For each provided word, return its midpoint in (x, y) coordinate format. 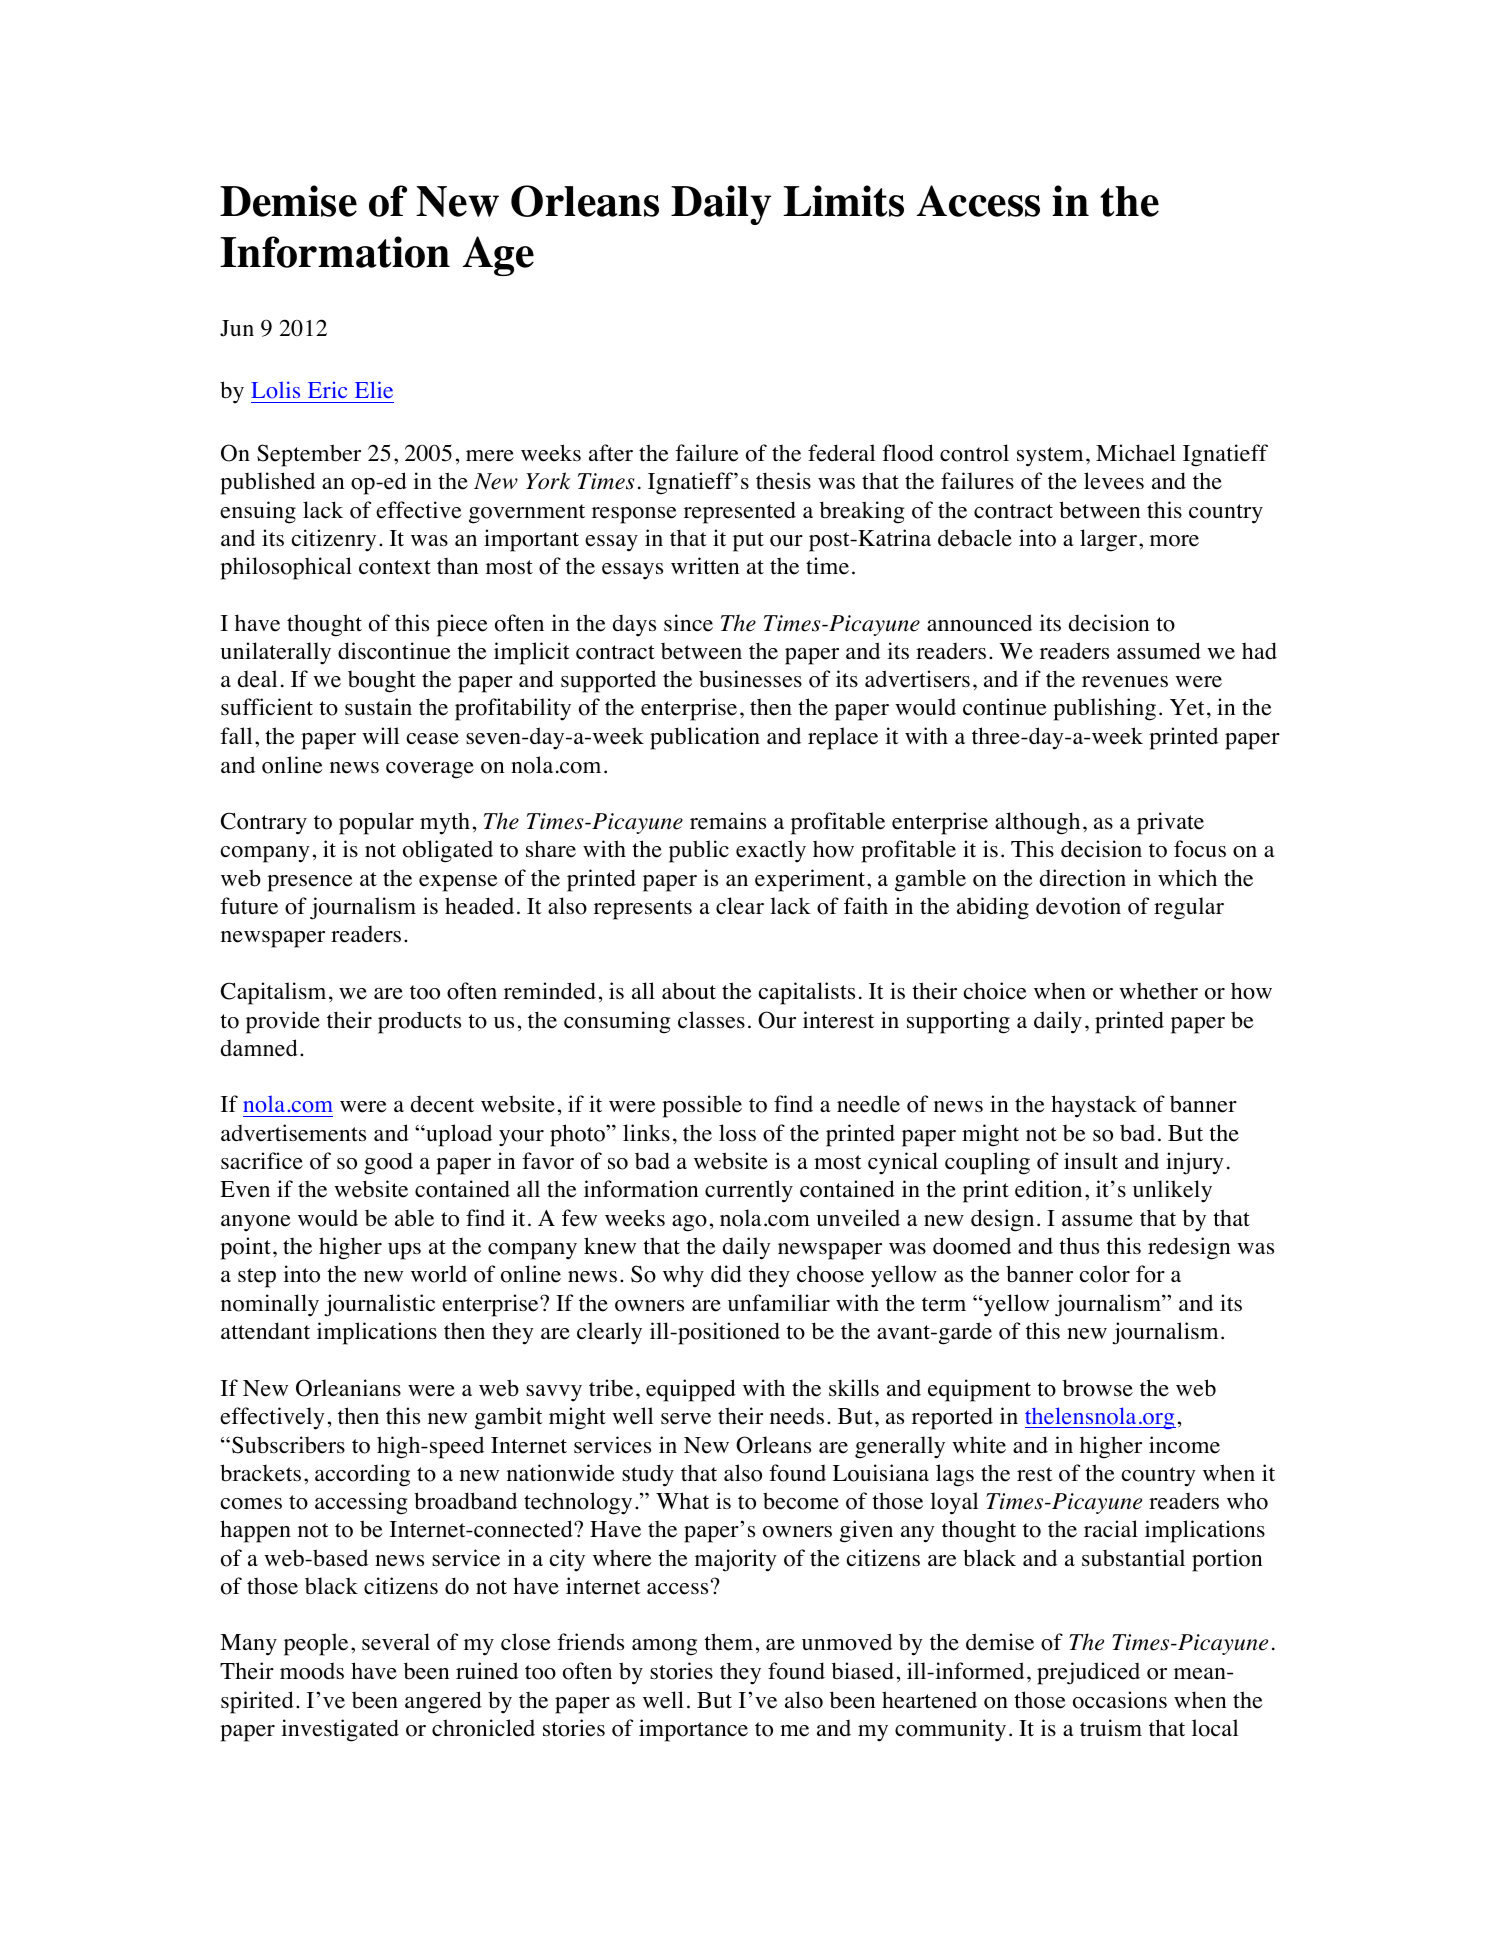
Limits (843, 201)
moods (312, 1671)
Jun (237, 328)
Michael (1136, 453)
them (728, 1642)
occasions (1120, 1700)
